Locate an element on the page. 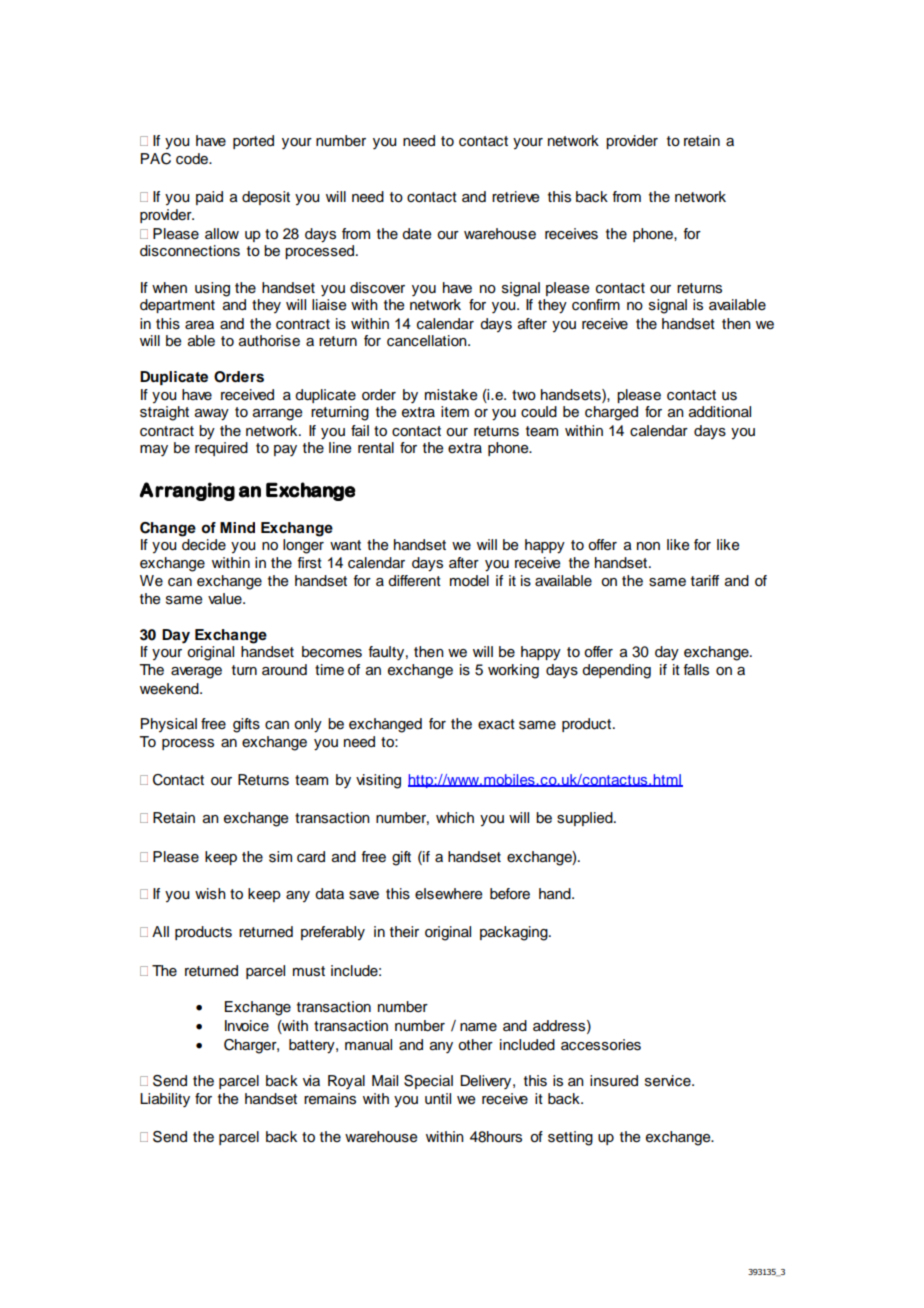 The image size is (924, 1308). until is located at coordinates (438, 1099).
